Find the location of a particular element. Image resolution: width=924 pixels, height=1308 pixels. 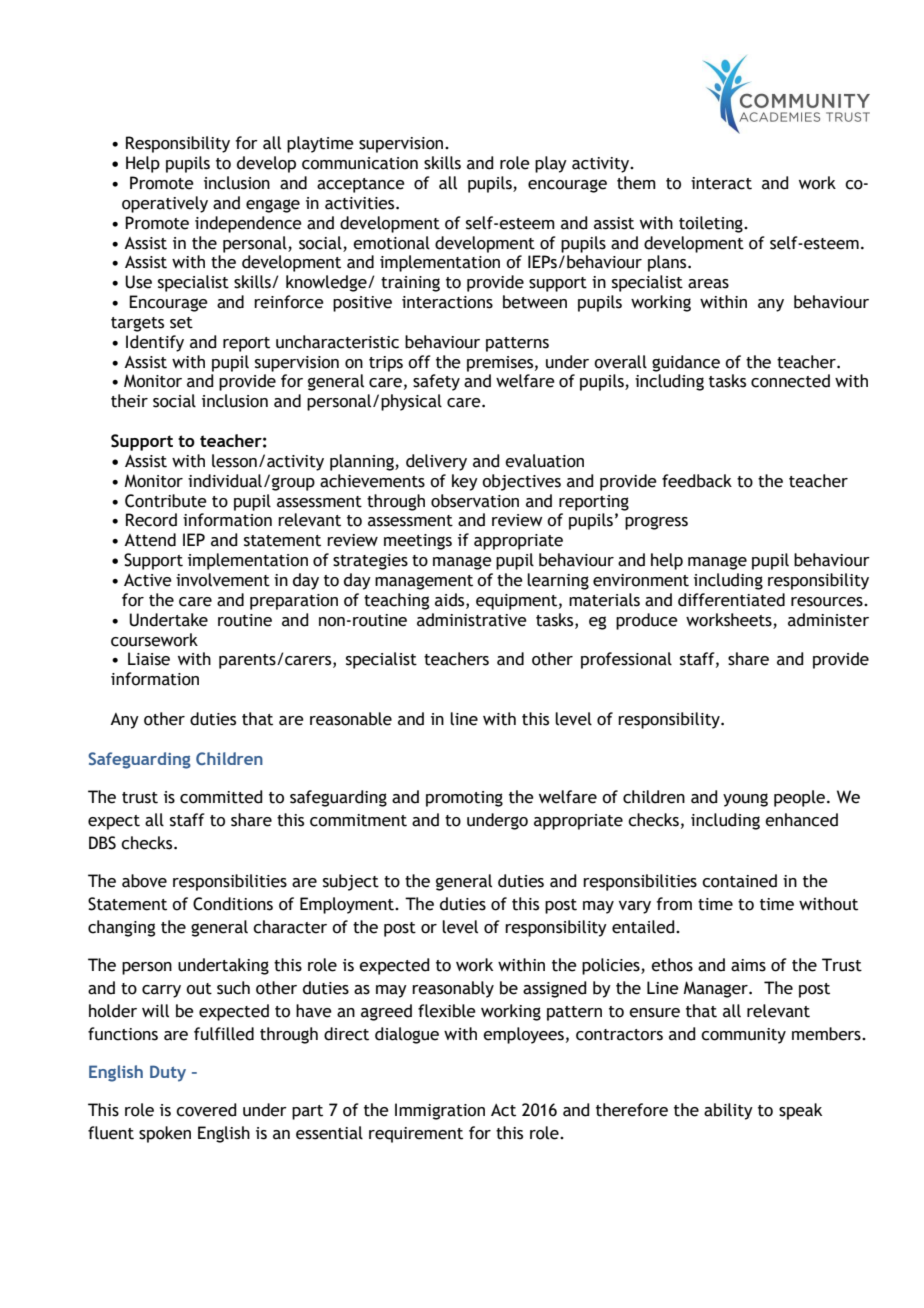

independence is located at coordinates (248, 224).
